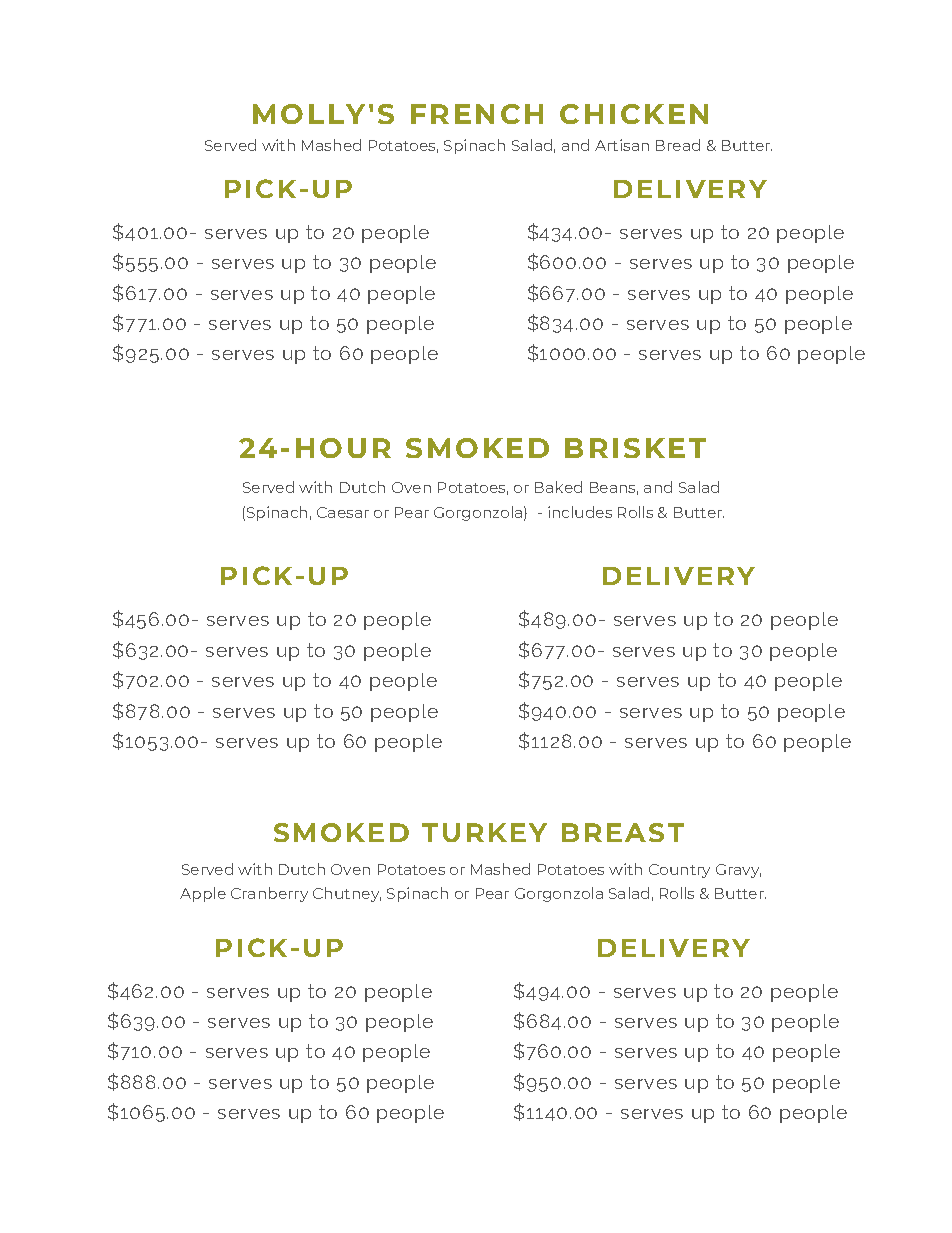  Describe the element at coordinates (484, 832) in the page. I see `TURKEY` at that location.
